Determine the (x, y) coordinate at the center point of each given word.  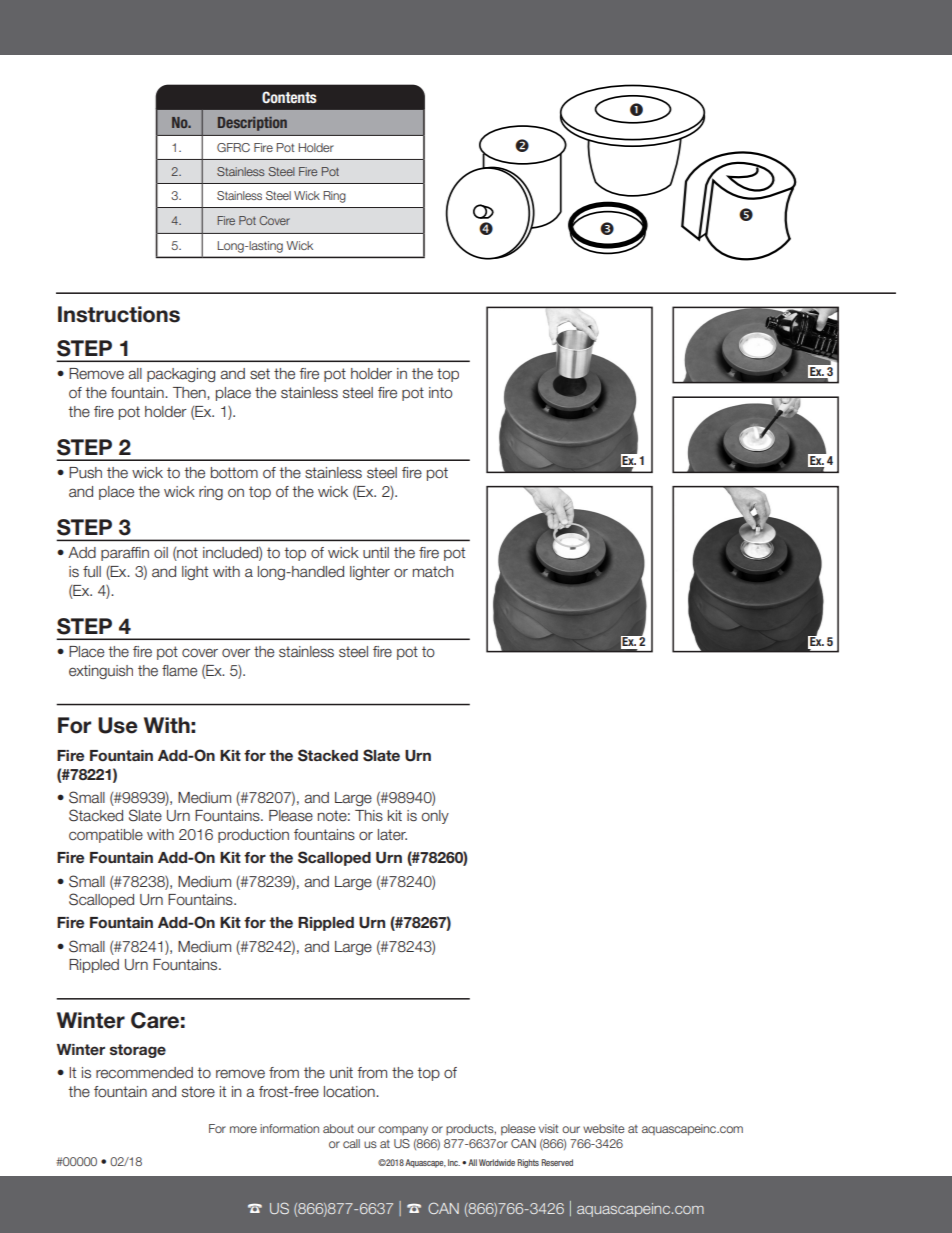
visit (549, 1128)
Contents (289, 97)
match (433, 571)
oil (161, 553)
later (392, 835)
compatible (106, 836)
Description (252, 124)
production (253, 836)
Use (118, 725)
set (260, 374)
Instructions (119, 314)
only (435, 817)
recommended (144, 1073)
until (376, 553)
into (440, 393)
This (369, 815)
